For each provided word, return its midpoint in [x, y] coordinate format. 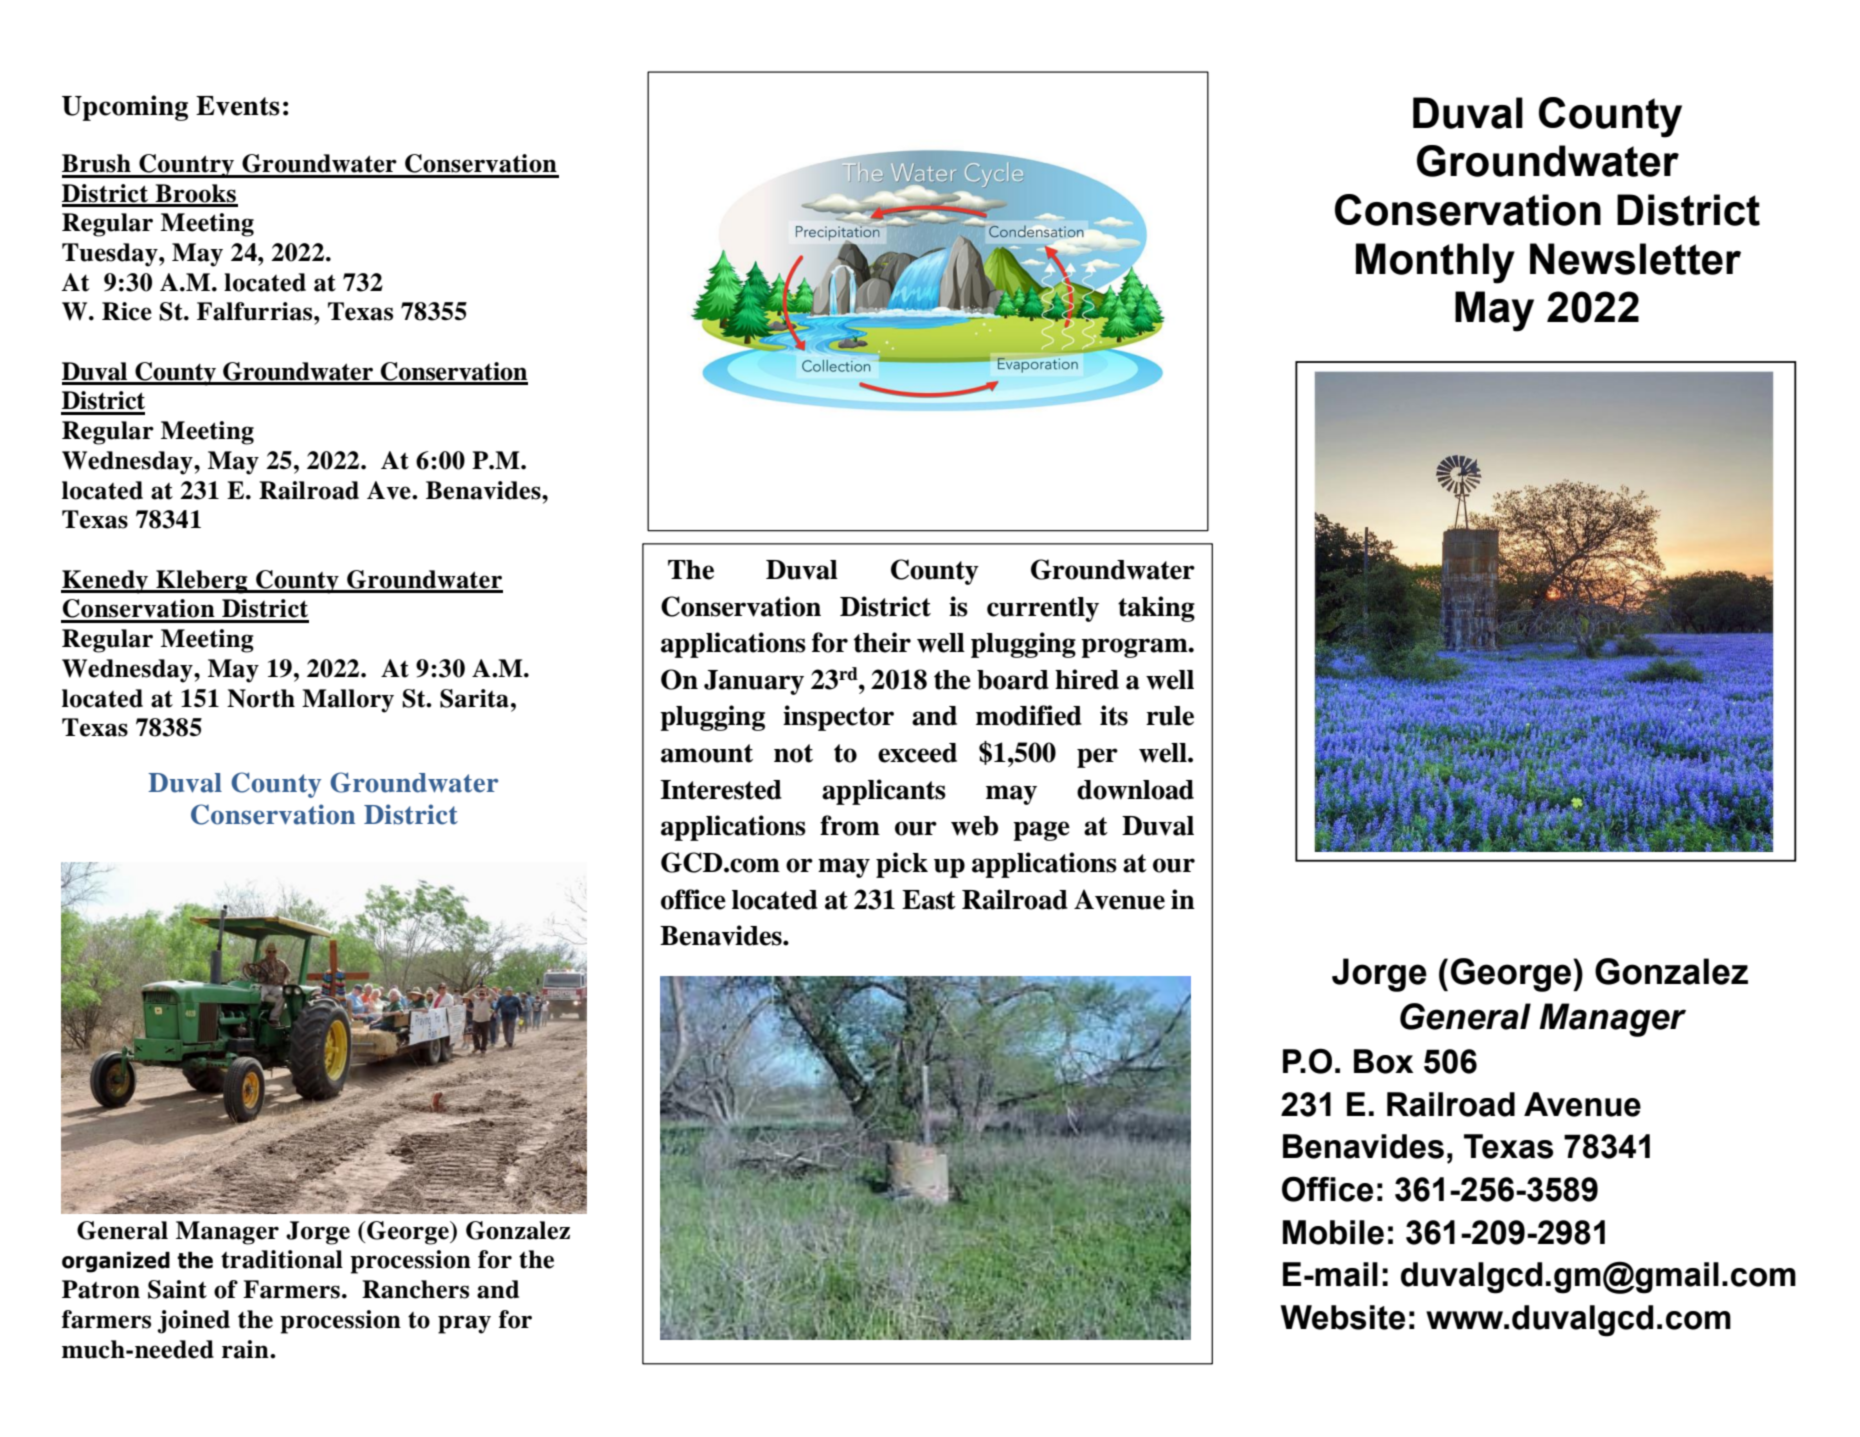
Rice [127, 311]
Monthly [1435, 263]
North [261, 698]
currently [1043, 609]
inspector [838, 718]
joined [193, 1322]
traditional [282, 1259]
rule [1170, 716]
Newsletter [1635, 259]
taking [1156, 609]
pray [464, 1324]
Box [1383, 1061]
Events [238, 106]
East [929, 900]
